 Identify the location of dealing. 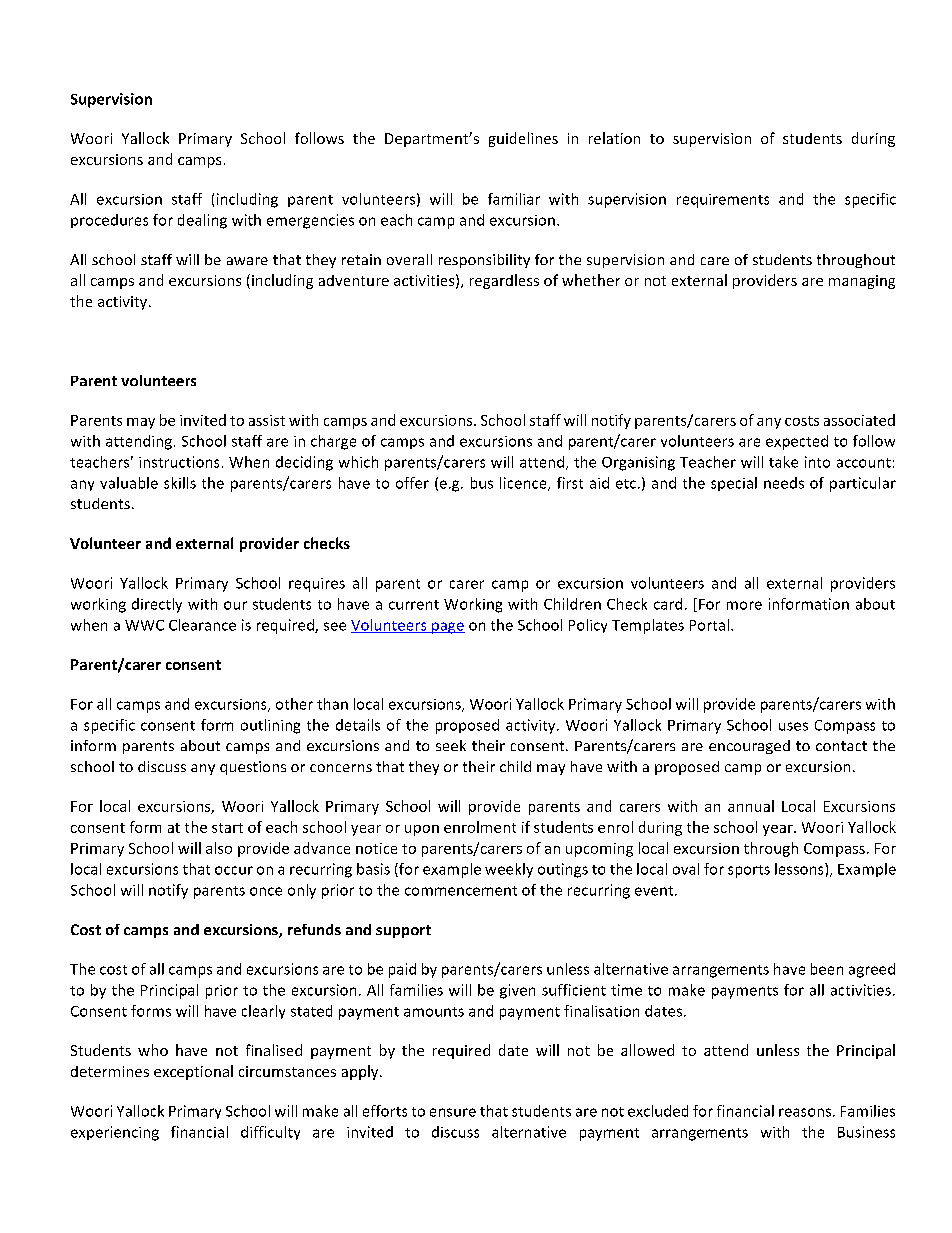
(202, 221).
